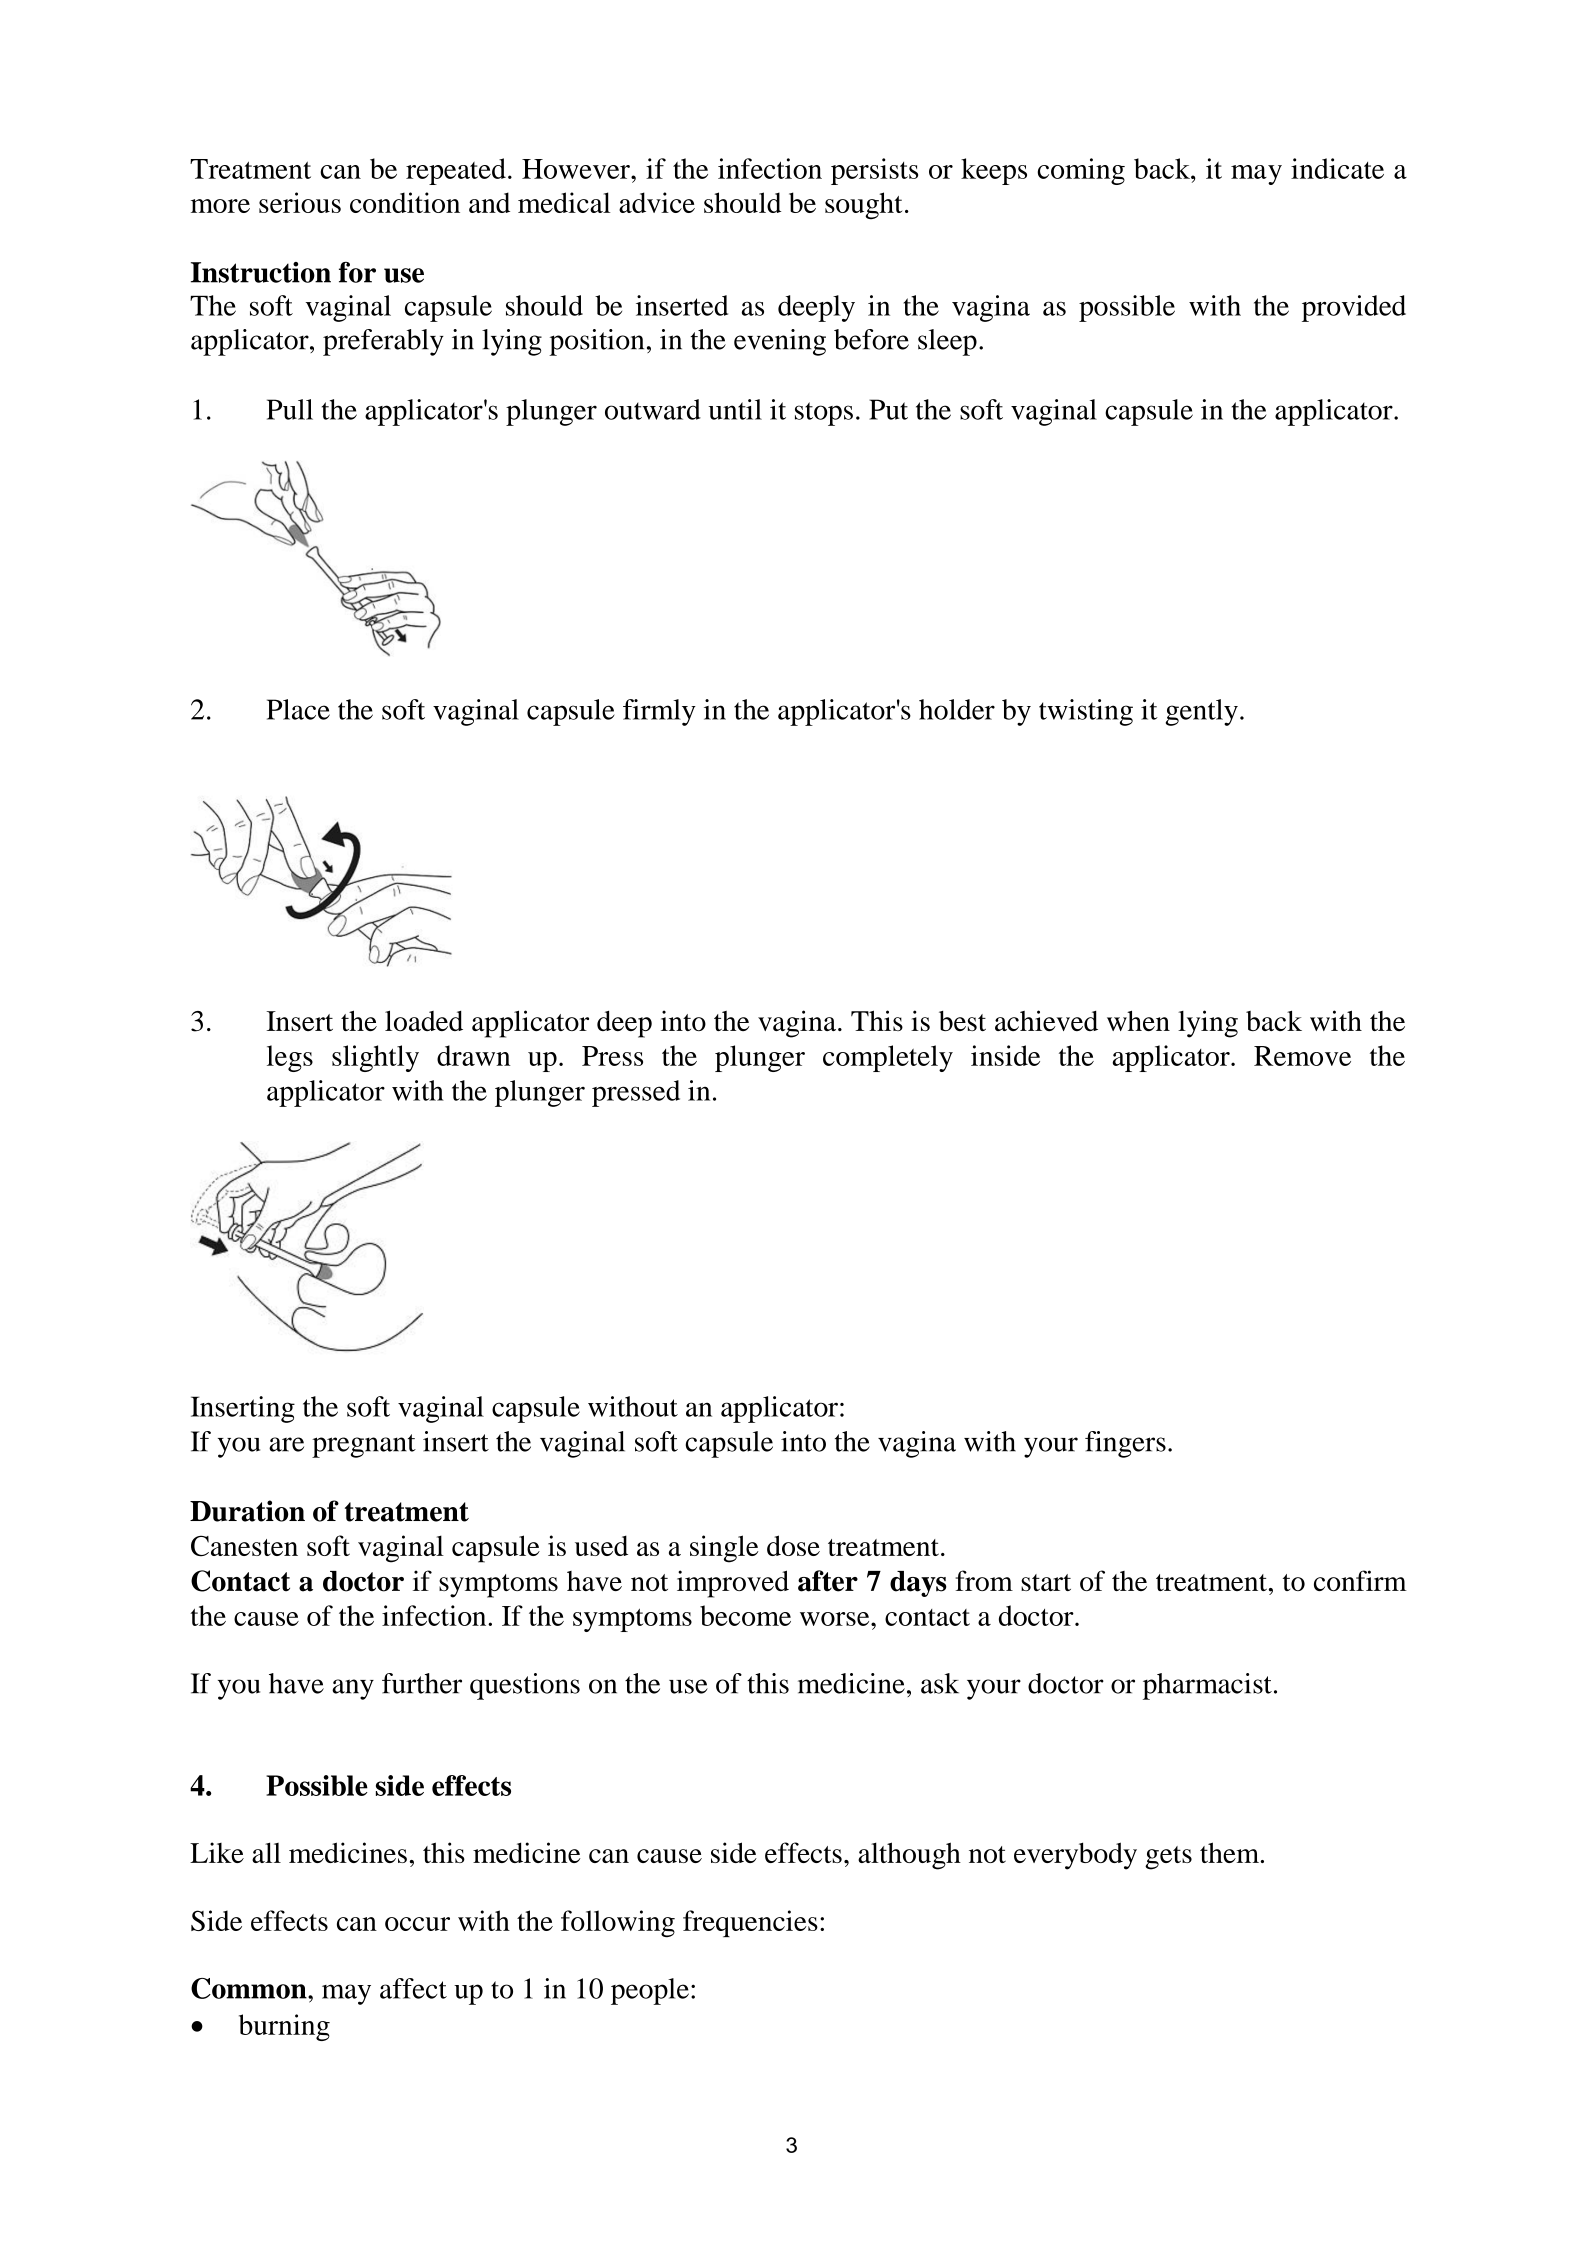 The height and width of the screenshot is (2258, 1596). What do you see at coordinates (1337, 168) in the screenshot?
I see `indicate` at bounding box center [1337, 168].
